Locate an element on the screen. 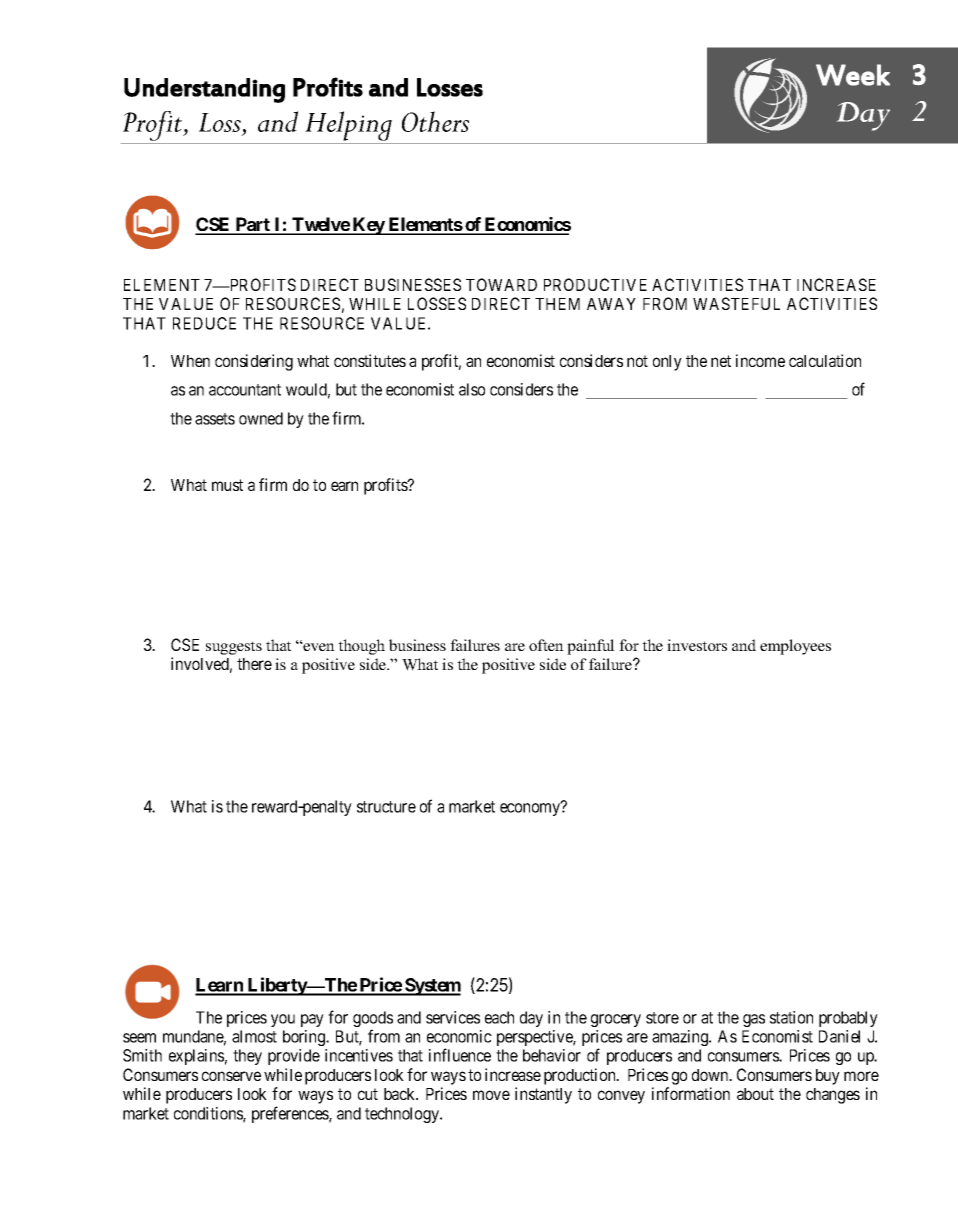 The image size is (958, 1232). employees is located at coordinates (795, 647).
